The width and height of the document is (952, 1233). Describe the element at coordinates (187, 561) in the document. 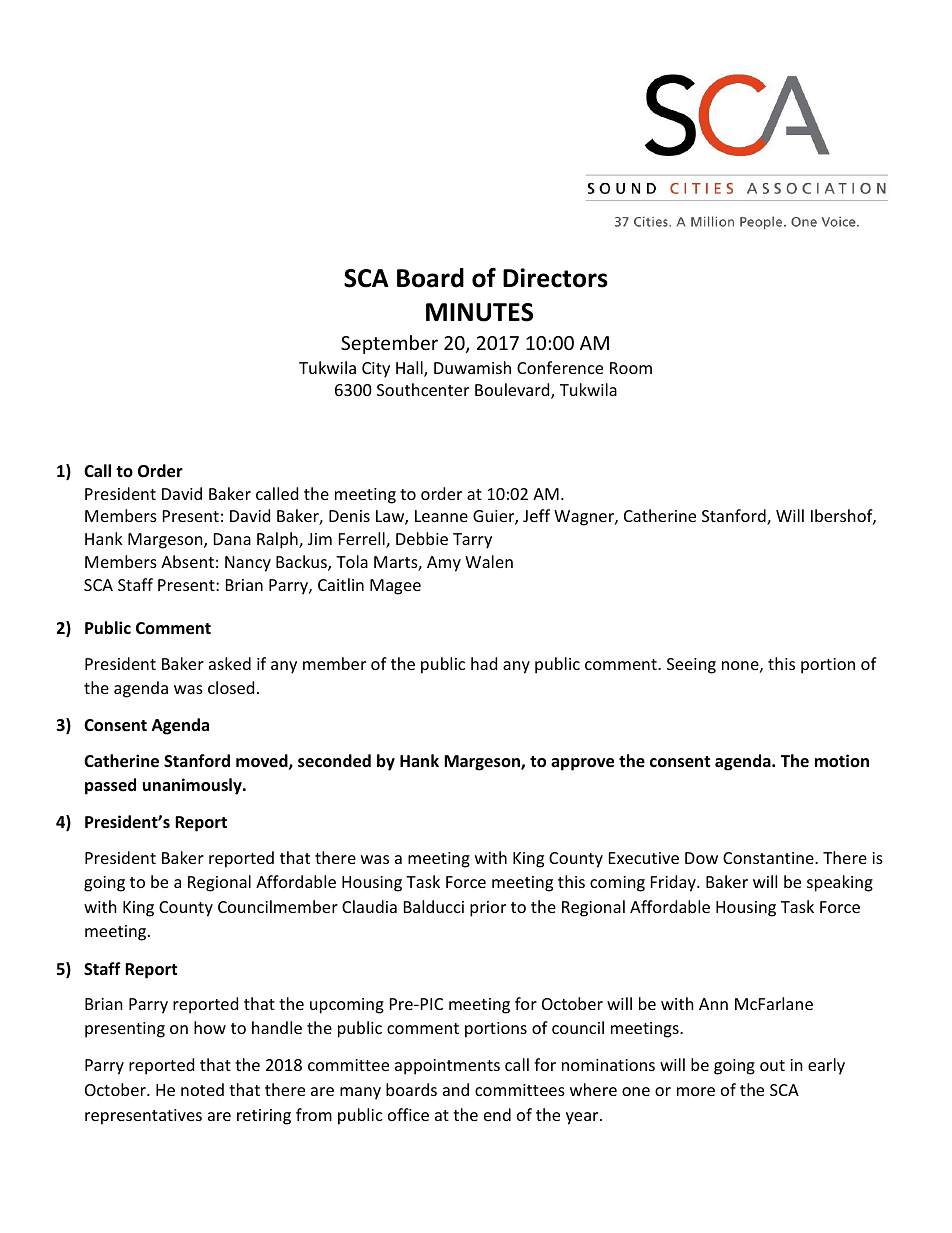

I see `Absent` at that location.
